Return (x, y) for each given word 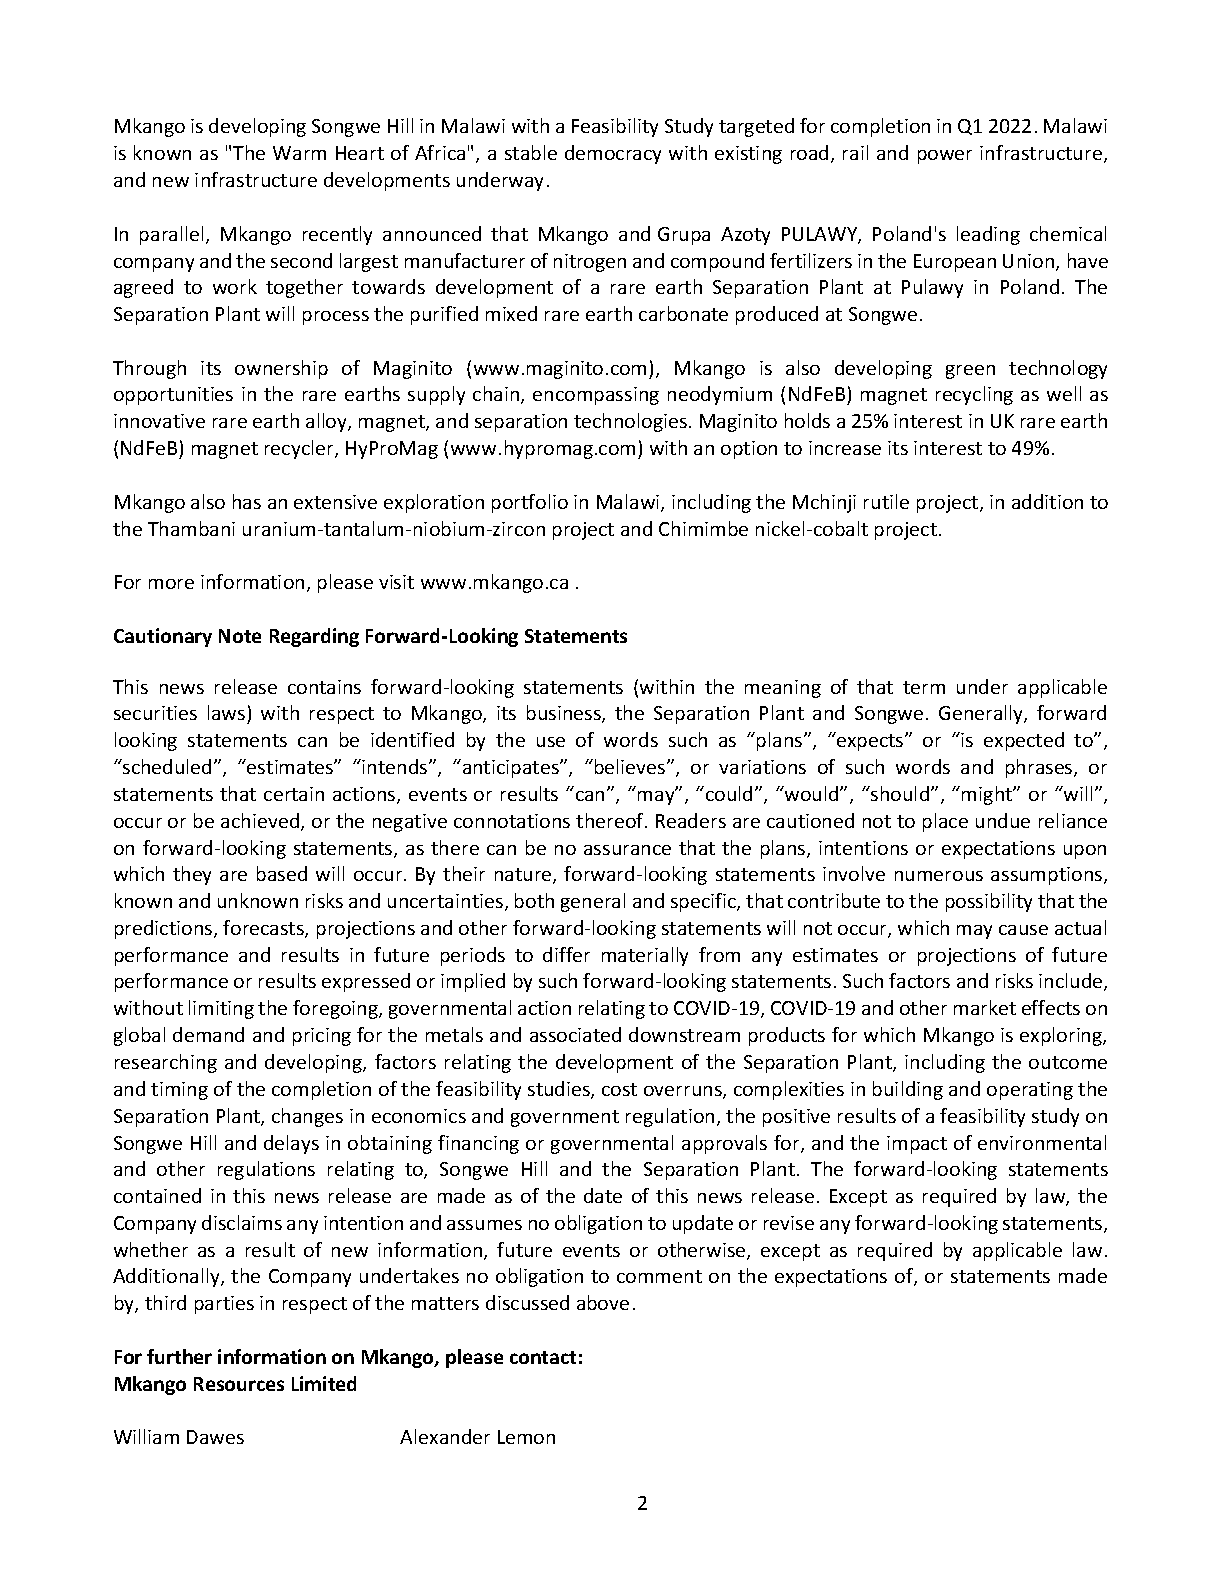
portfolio (530, 503)
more (171, 584)
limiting (221, 1009)
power (945, 157)
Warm (299, 153)
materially (645, 956)
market (985, 1007)
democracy (613, 154)
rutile (886, 501)
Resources (239, 1384)
